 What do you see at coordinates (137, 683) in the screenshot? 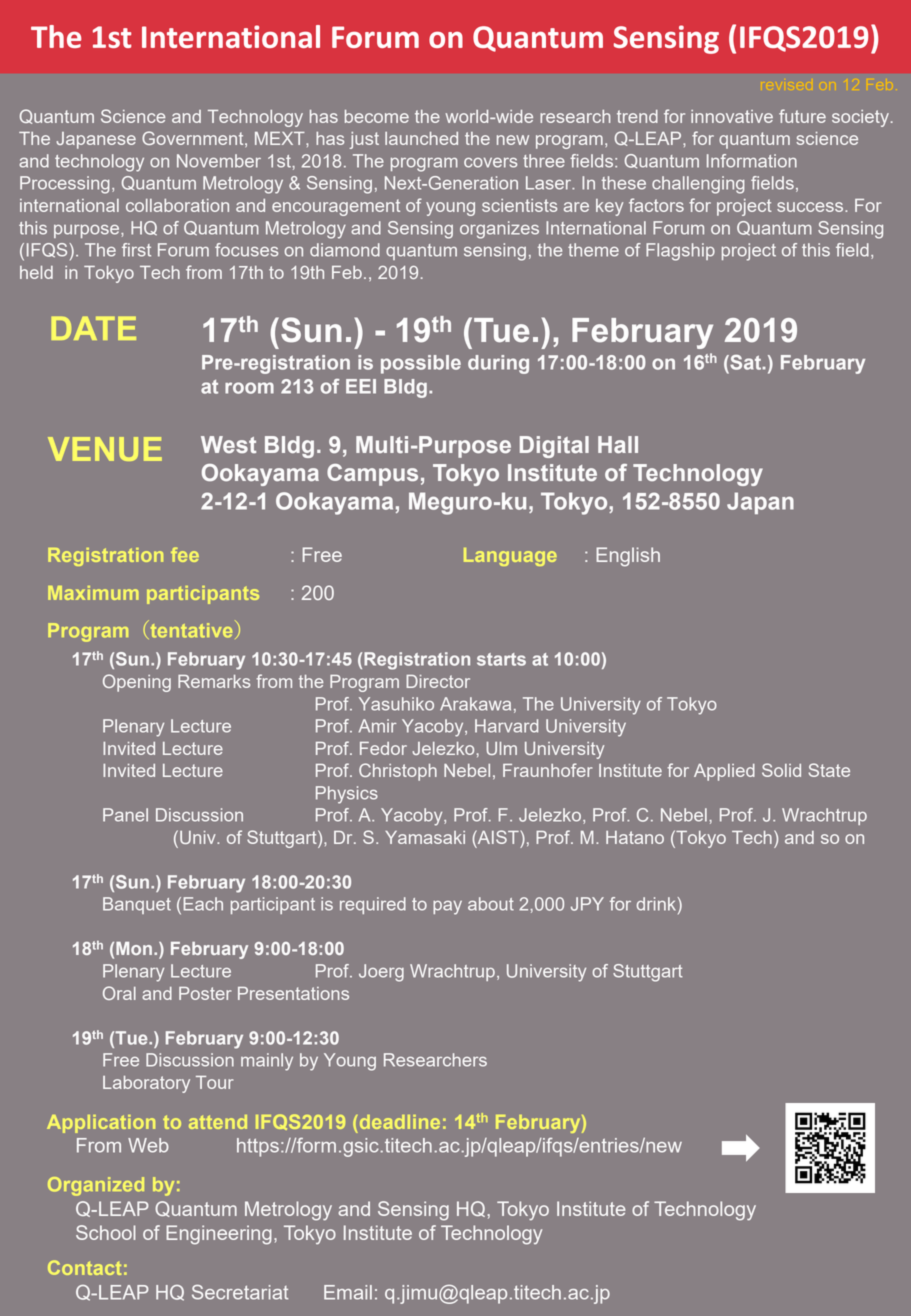
I see `Opening` at bounding box center [137, 683].
